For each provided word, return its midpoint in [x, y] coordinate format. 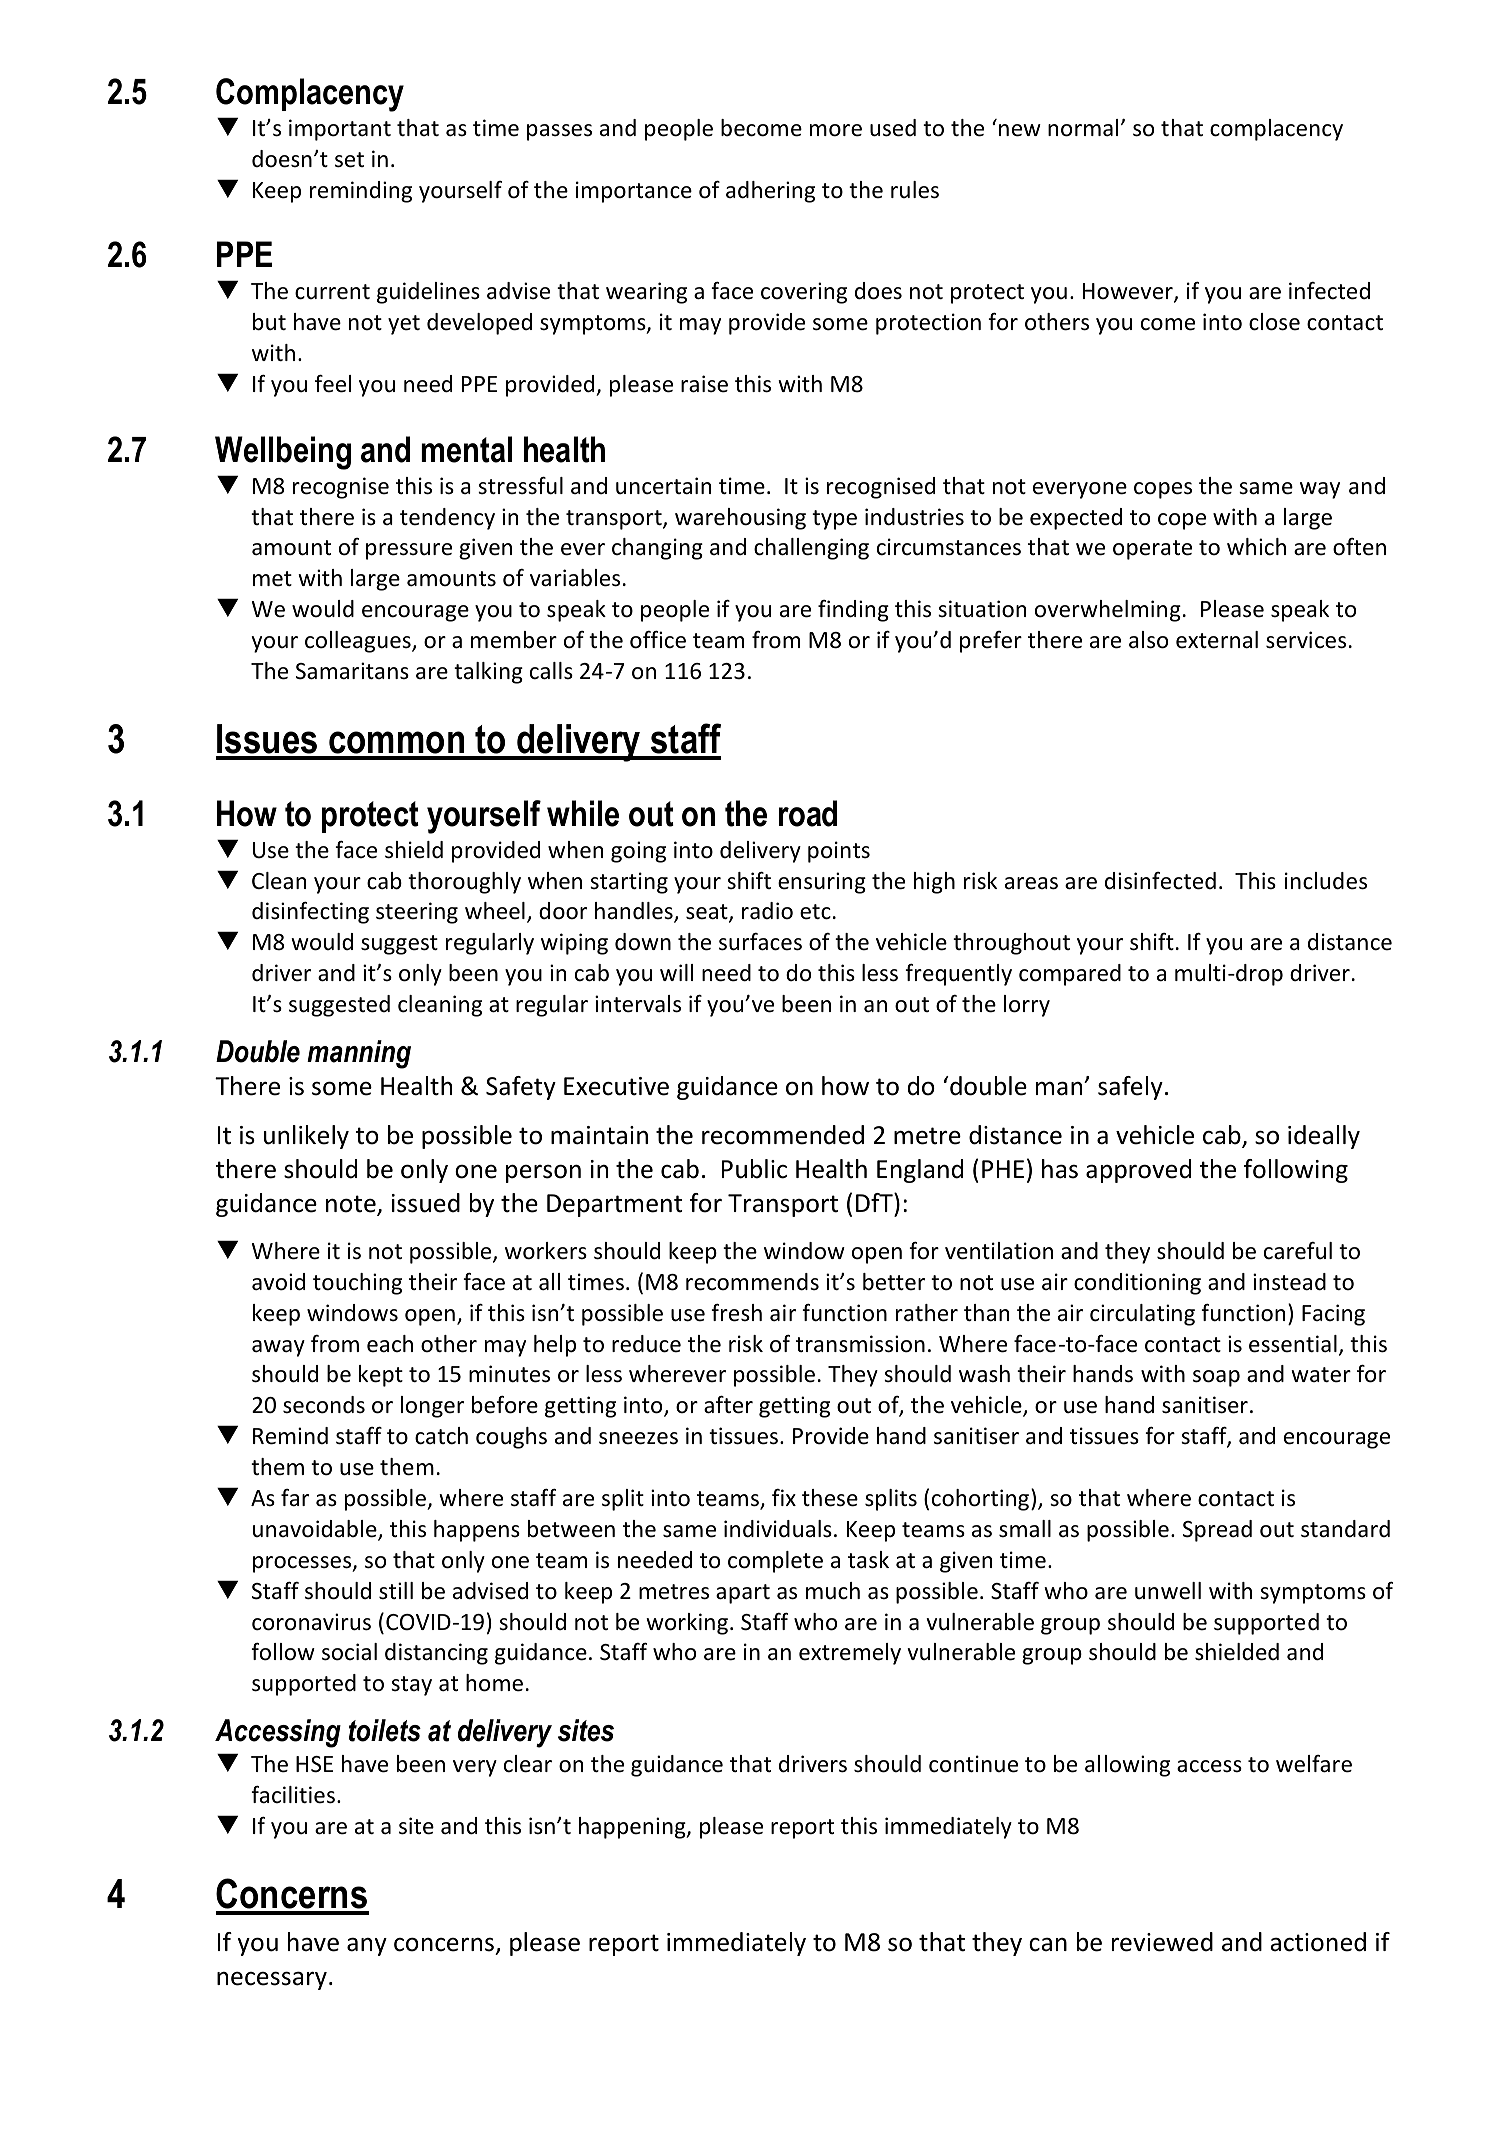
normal [1083, 128]
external [1217, 640]
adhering [770, 192]
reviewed [1162, 1942]
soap [1216, 1378]
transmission [860, 1344]
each [390, 1344]
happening [633, 1828]
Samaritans [352, 671]
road [808, 813]
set [349, 160]
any [367, 1946]
